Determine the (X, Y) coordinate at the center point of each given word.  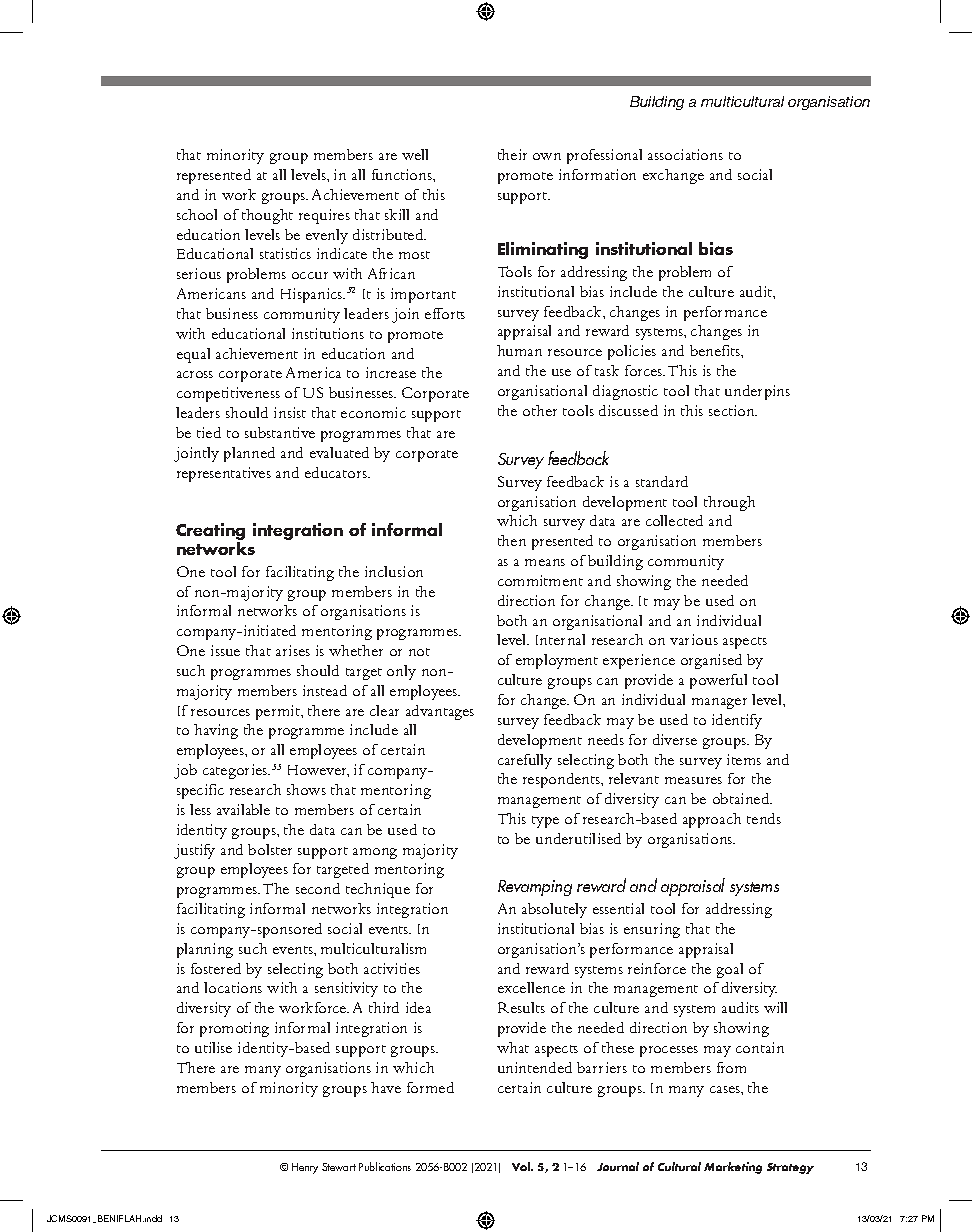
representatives (224, 474)
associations (685, 154)
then (512, 540)
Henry (305, 1168)
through (729, 503)
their (512, 154)
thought (267, 216)
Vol (522, 1166)
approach (712, 820)
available (243, 809)
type (545, 822)
